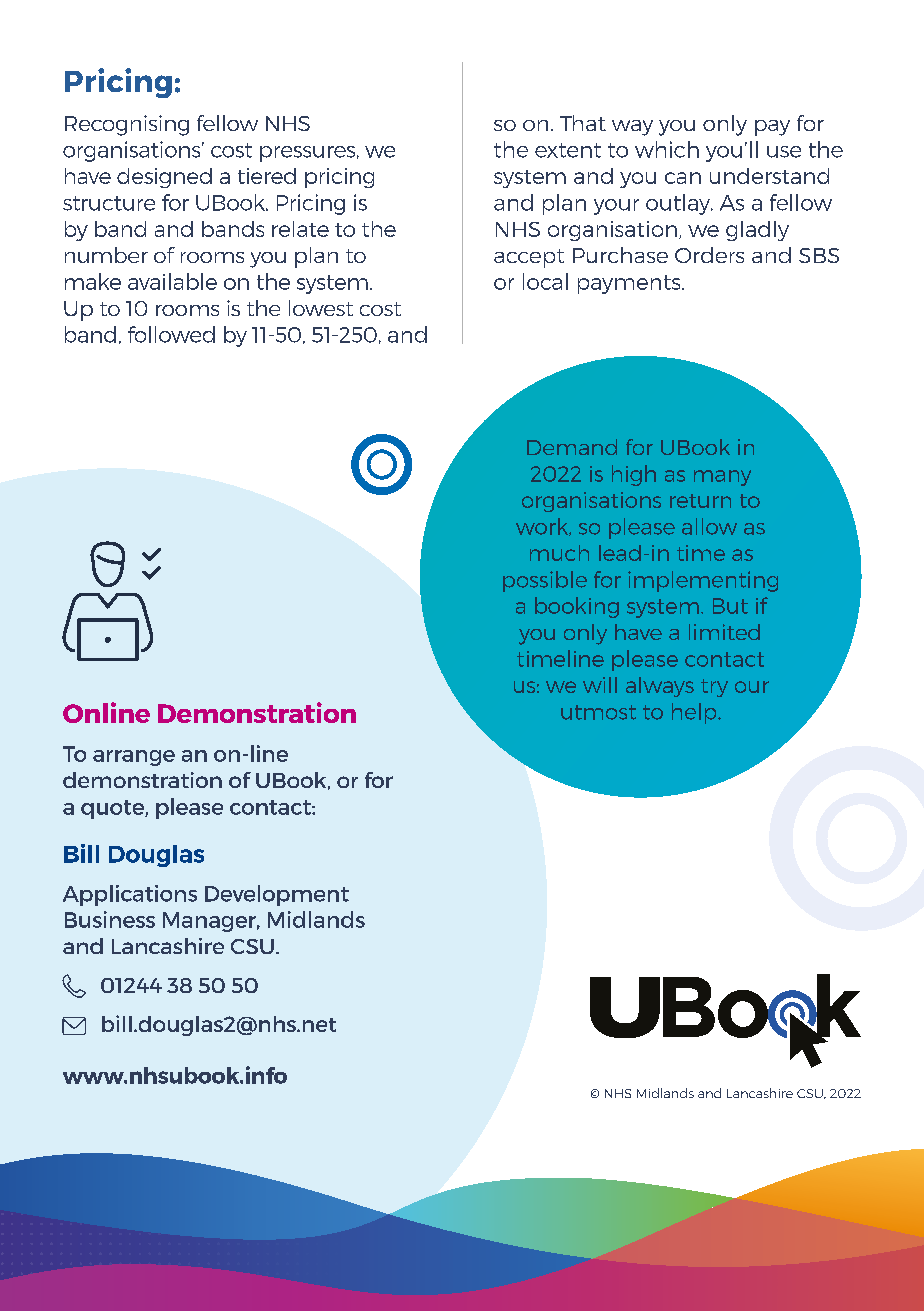 The width and height of the page is (924, 1311). I want to click on local, so click(545, 281).
